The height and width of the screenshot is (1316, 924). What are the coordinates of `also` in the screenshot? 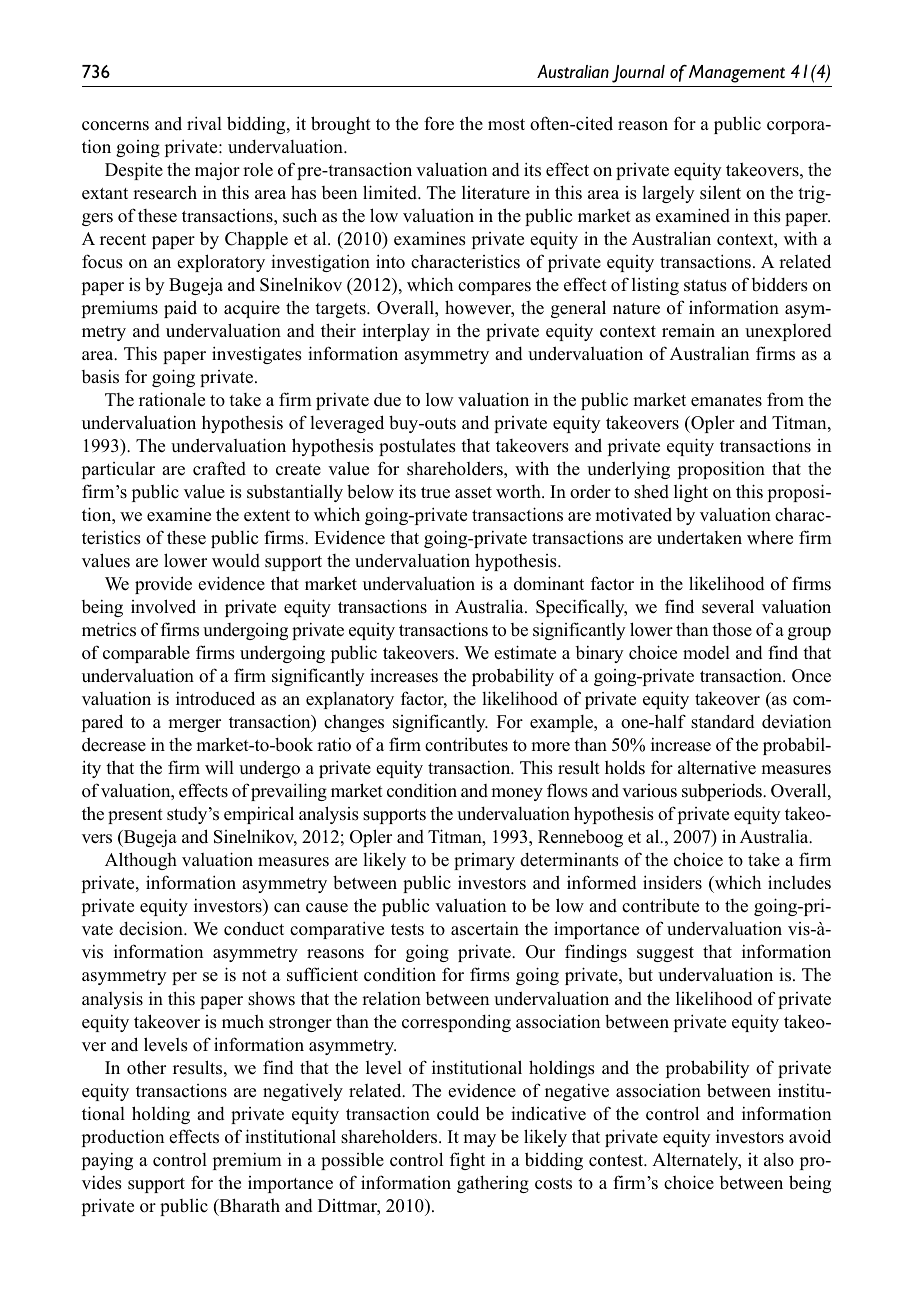 It's located at (779, 1160).
